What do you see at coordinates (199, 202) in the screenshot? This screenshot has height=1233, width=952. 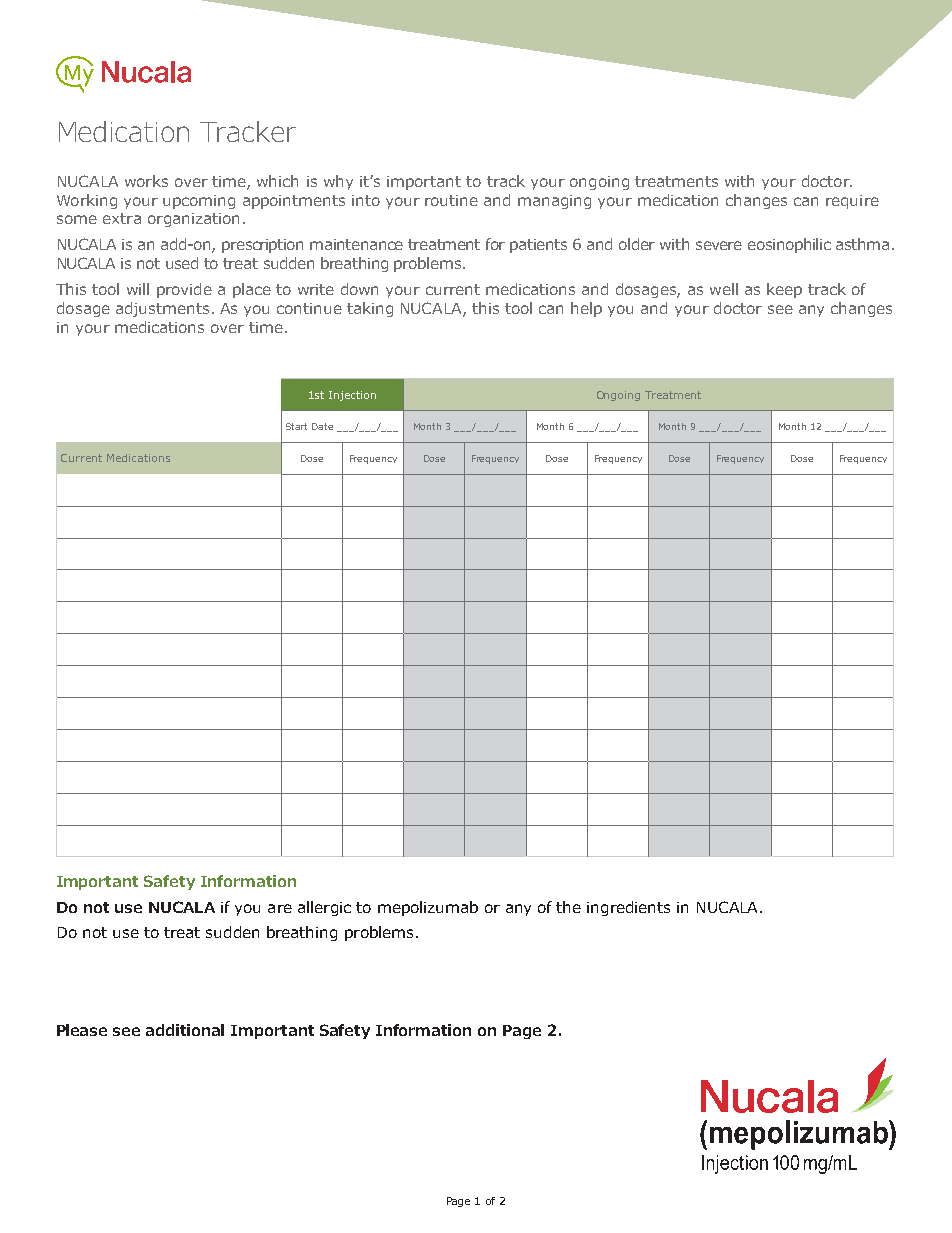 I see `upcoming` at bounding box center [199, 202].
